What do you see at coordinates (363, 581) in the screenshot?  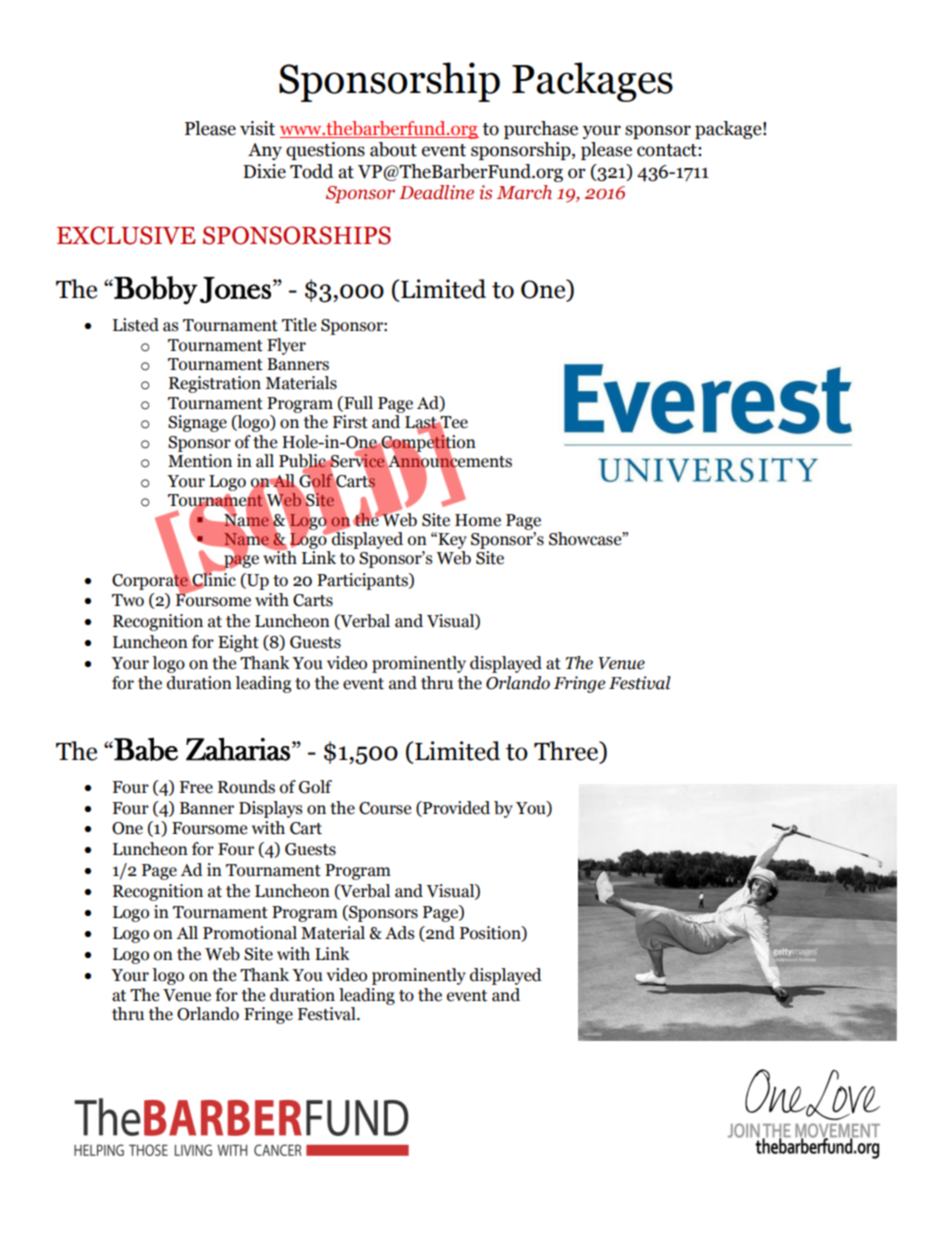 I see `Participants` at bounding box center [363, 581].
